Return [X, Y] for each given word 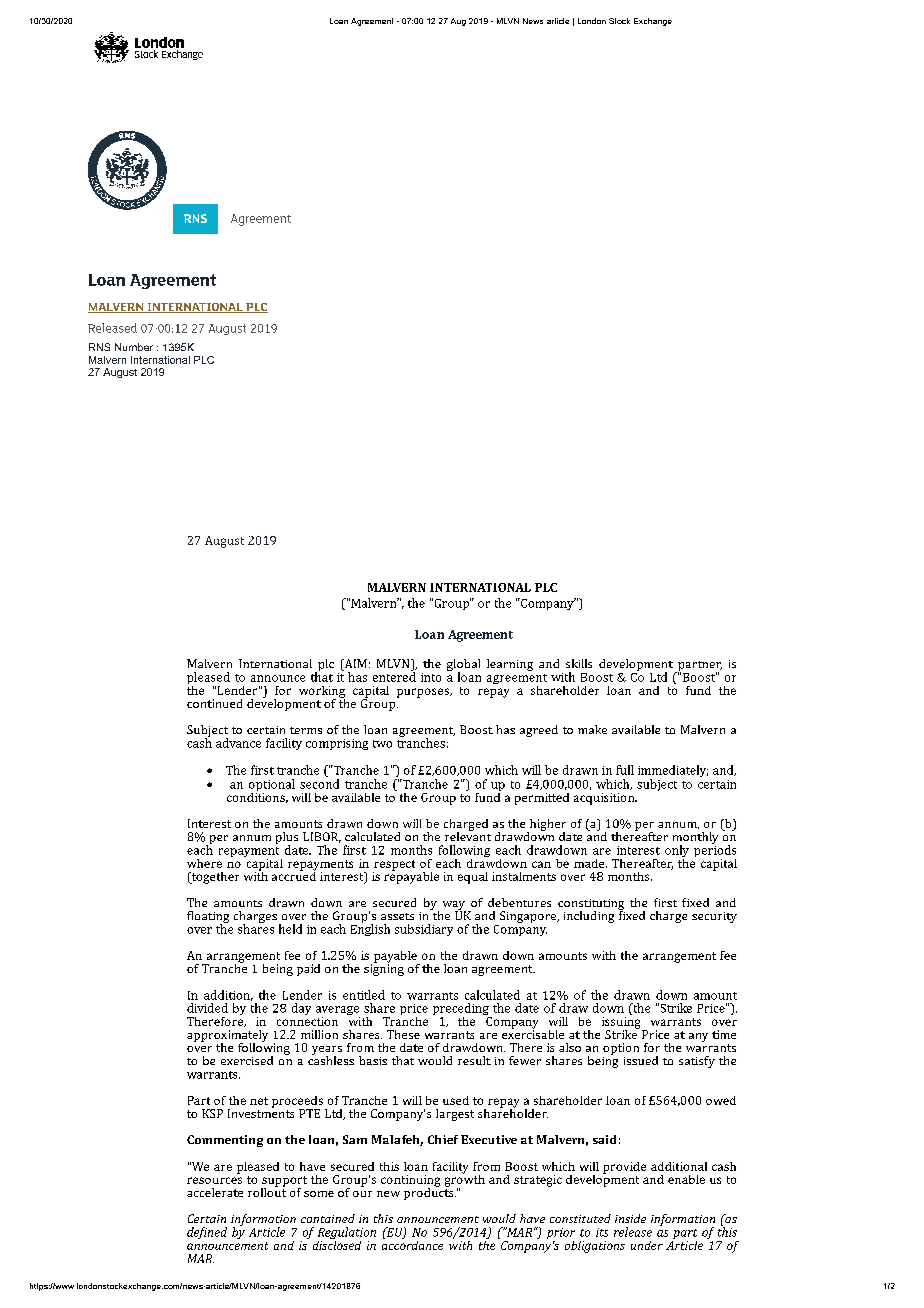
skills [579, 663]
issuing [622, 1022]
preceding [462, 1010]
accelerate [215, 1192]
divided [207, 1008]
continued [214, 703]
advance [238, 743]
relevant [468, 835]
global [463, 666]
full [625, 770]
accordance [412, 1244]
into [431, 677]
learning [510, 665]
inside [630, 1218]
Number [134, 347]
